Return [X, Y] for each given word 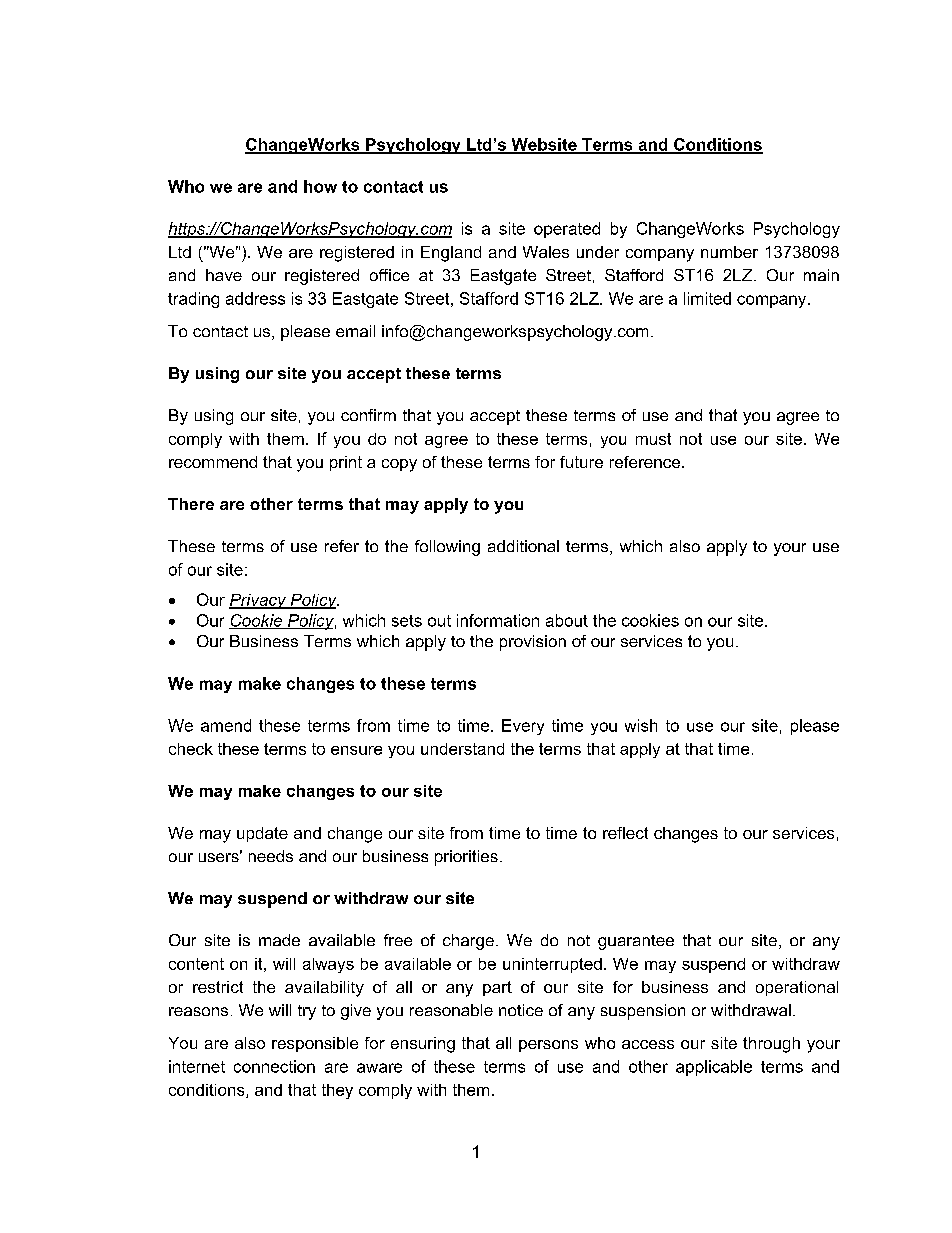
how [320, 186]
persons [548, 1046]
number [729, 252]
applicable [714, 1068]
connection [274, 1066]
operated [567, 230]
